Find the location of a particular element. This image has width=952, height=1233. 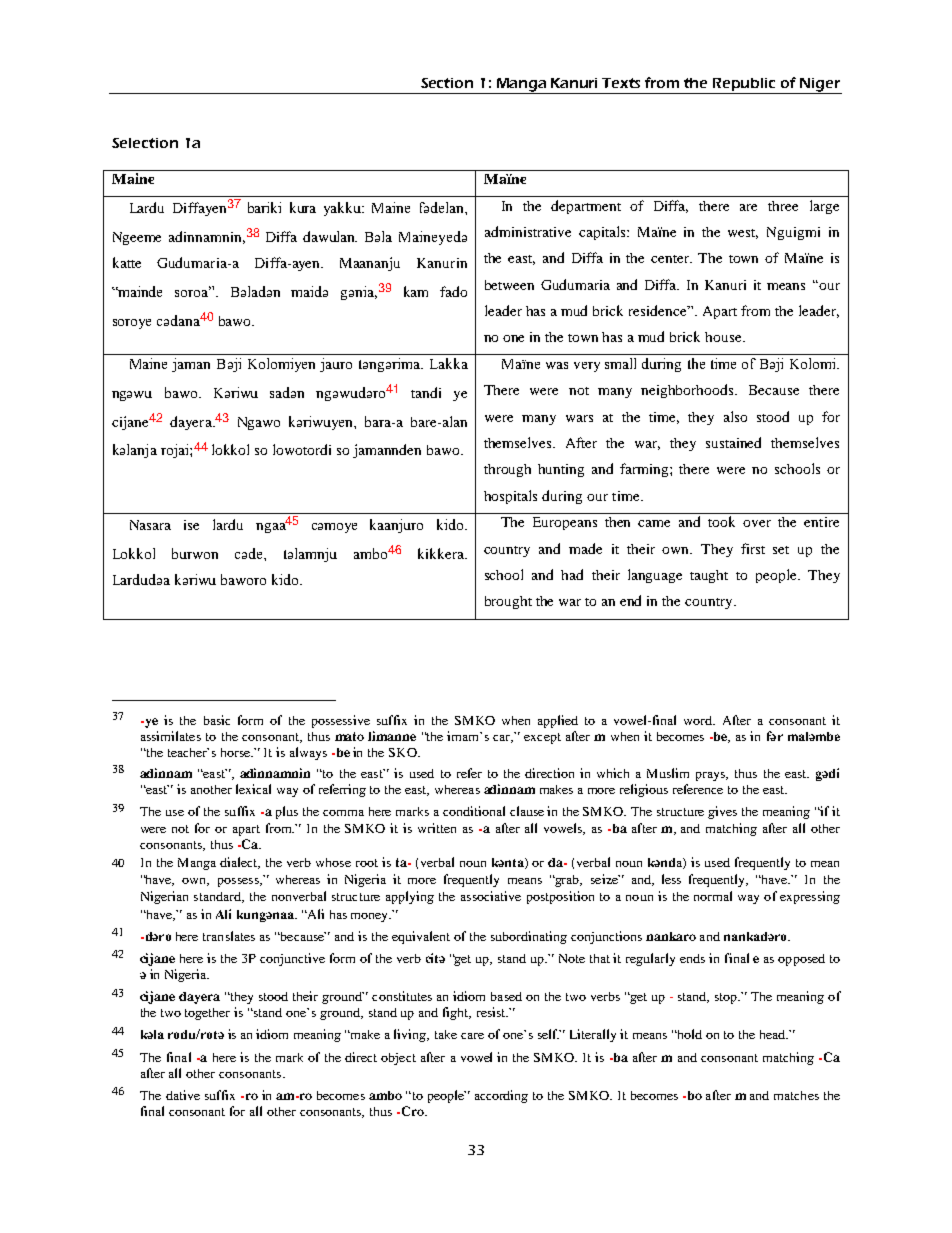

Selection is located at coordinates (145, 143).
